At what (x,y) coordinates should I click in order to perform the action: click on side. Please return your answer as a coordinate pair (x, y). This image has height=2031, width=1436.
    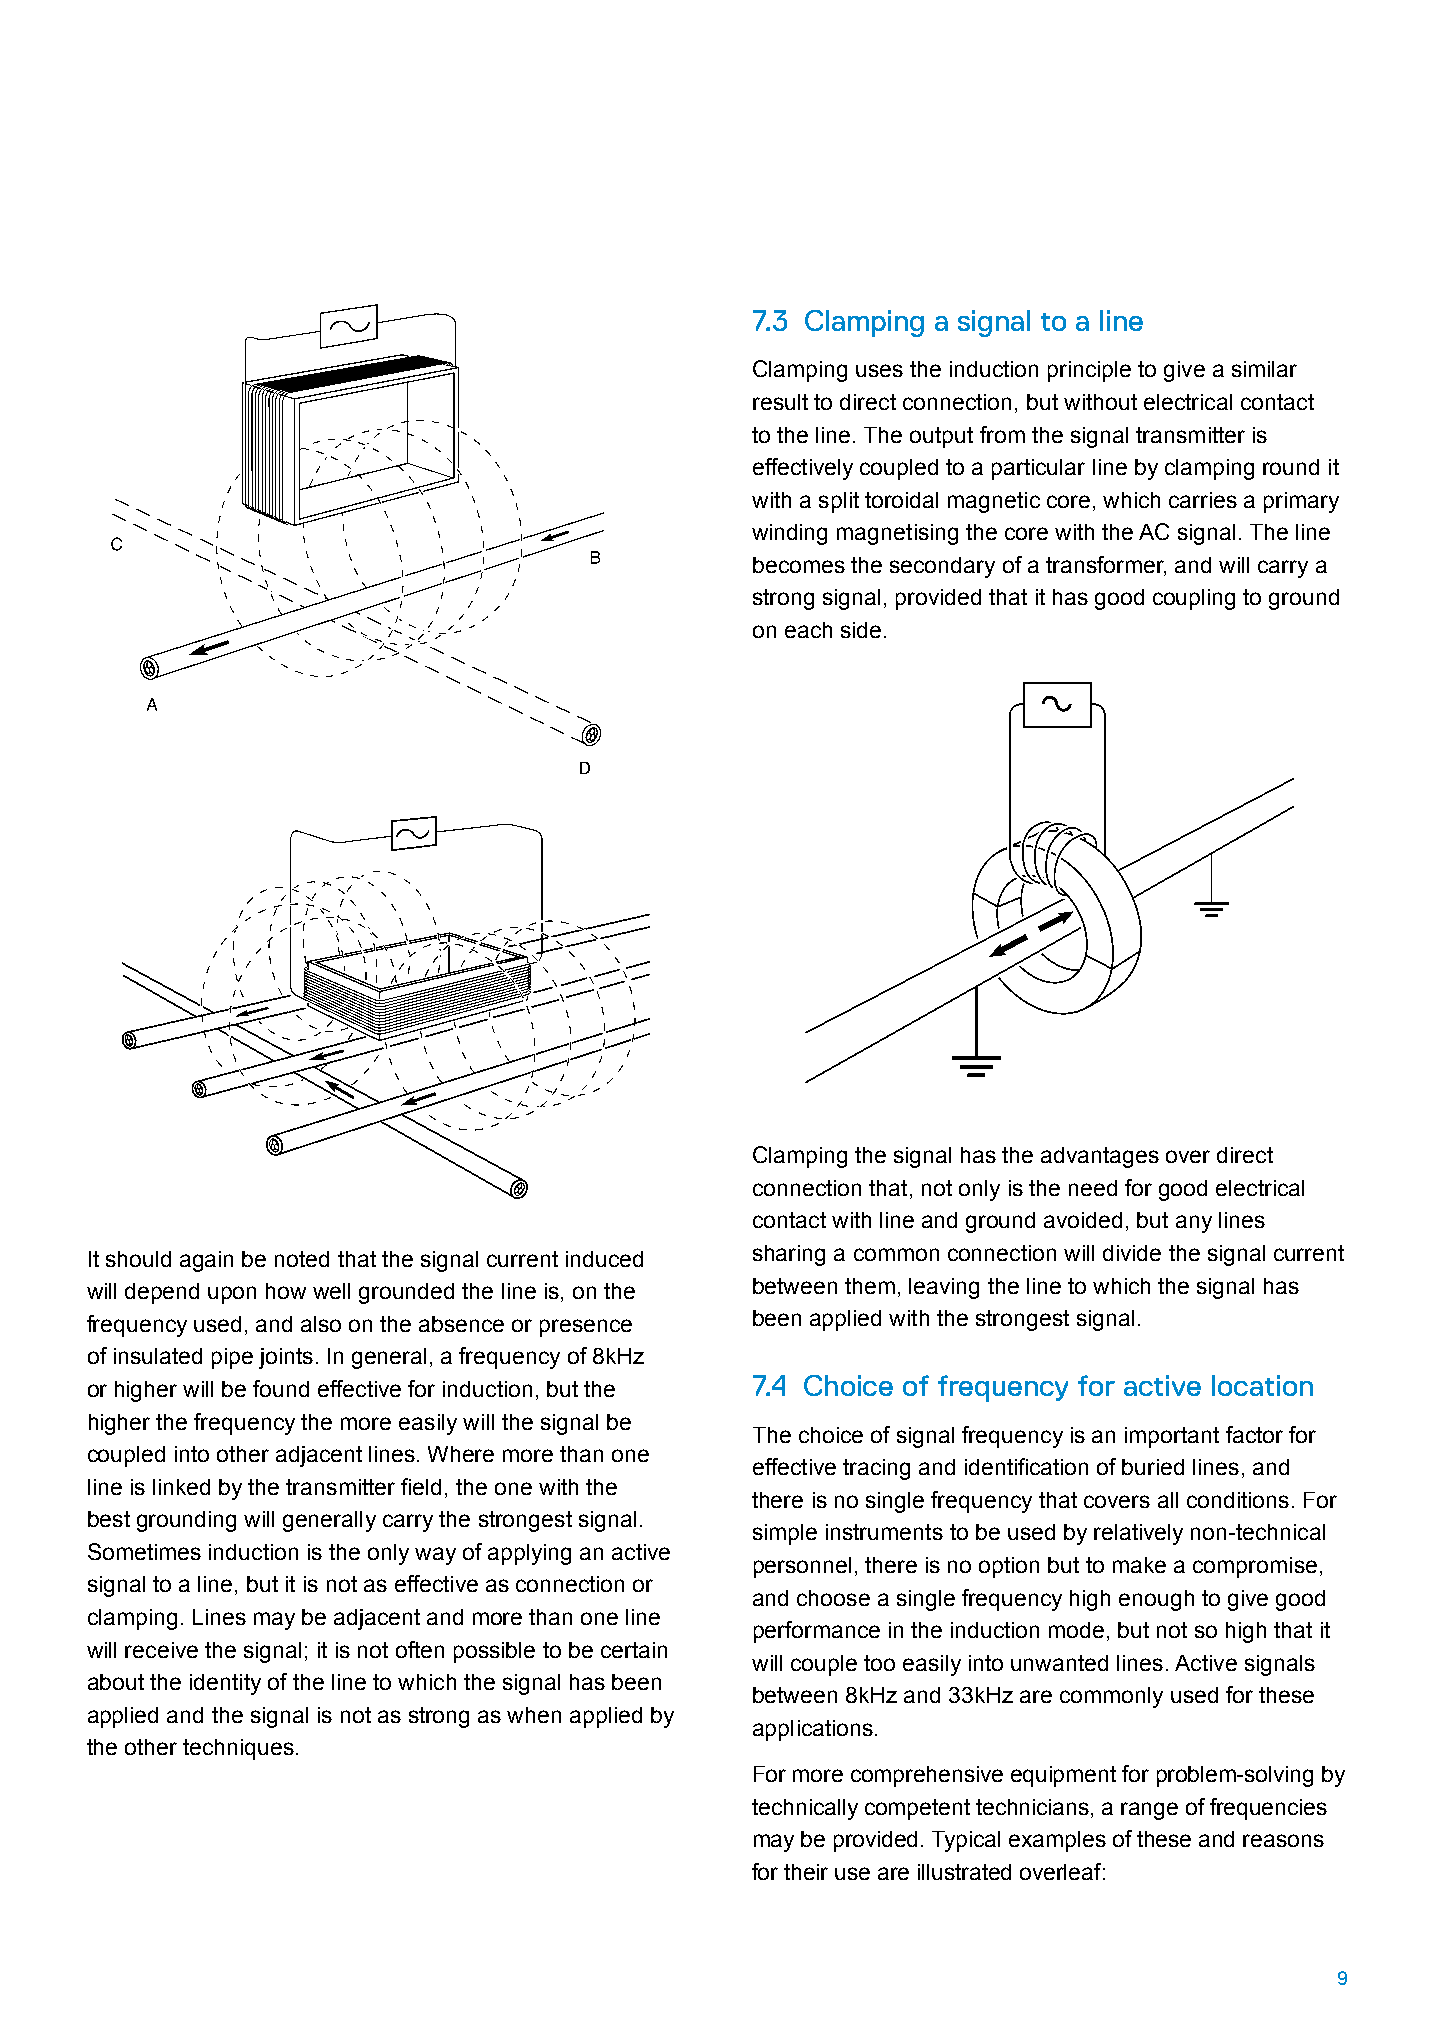
    Looking at the image, I should click on (861, 630).
